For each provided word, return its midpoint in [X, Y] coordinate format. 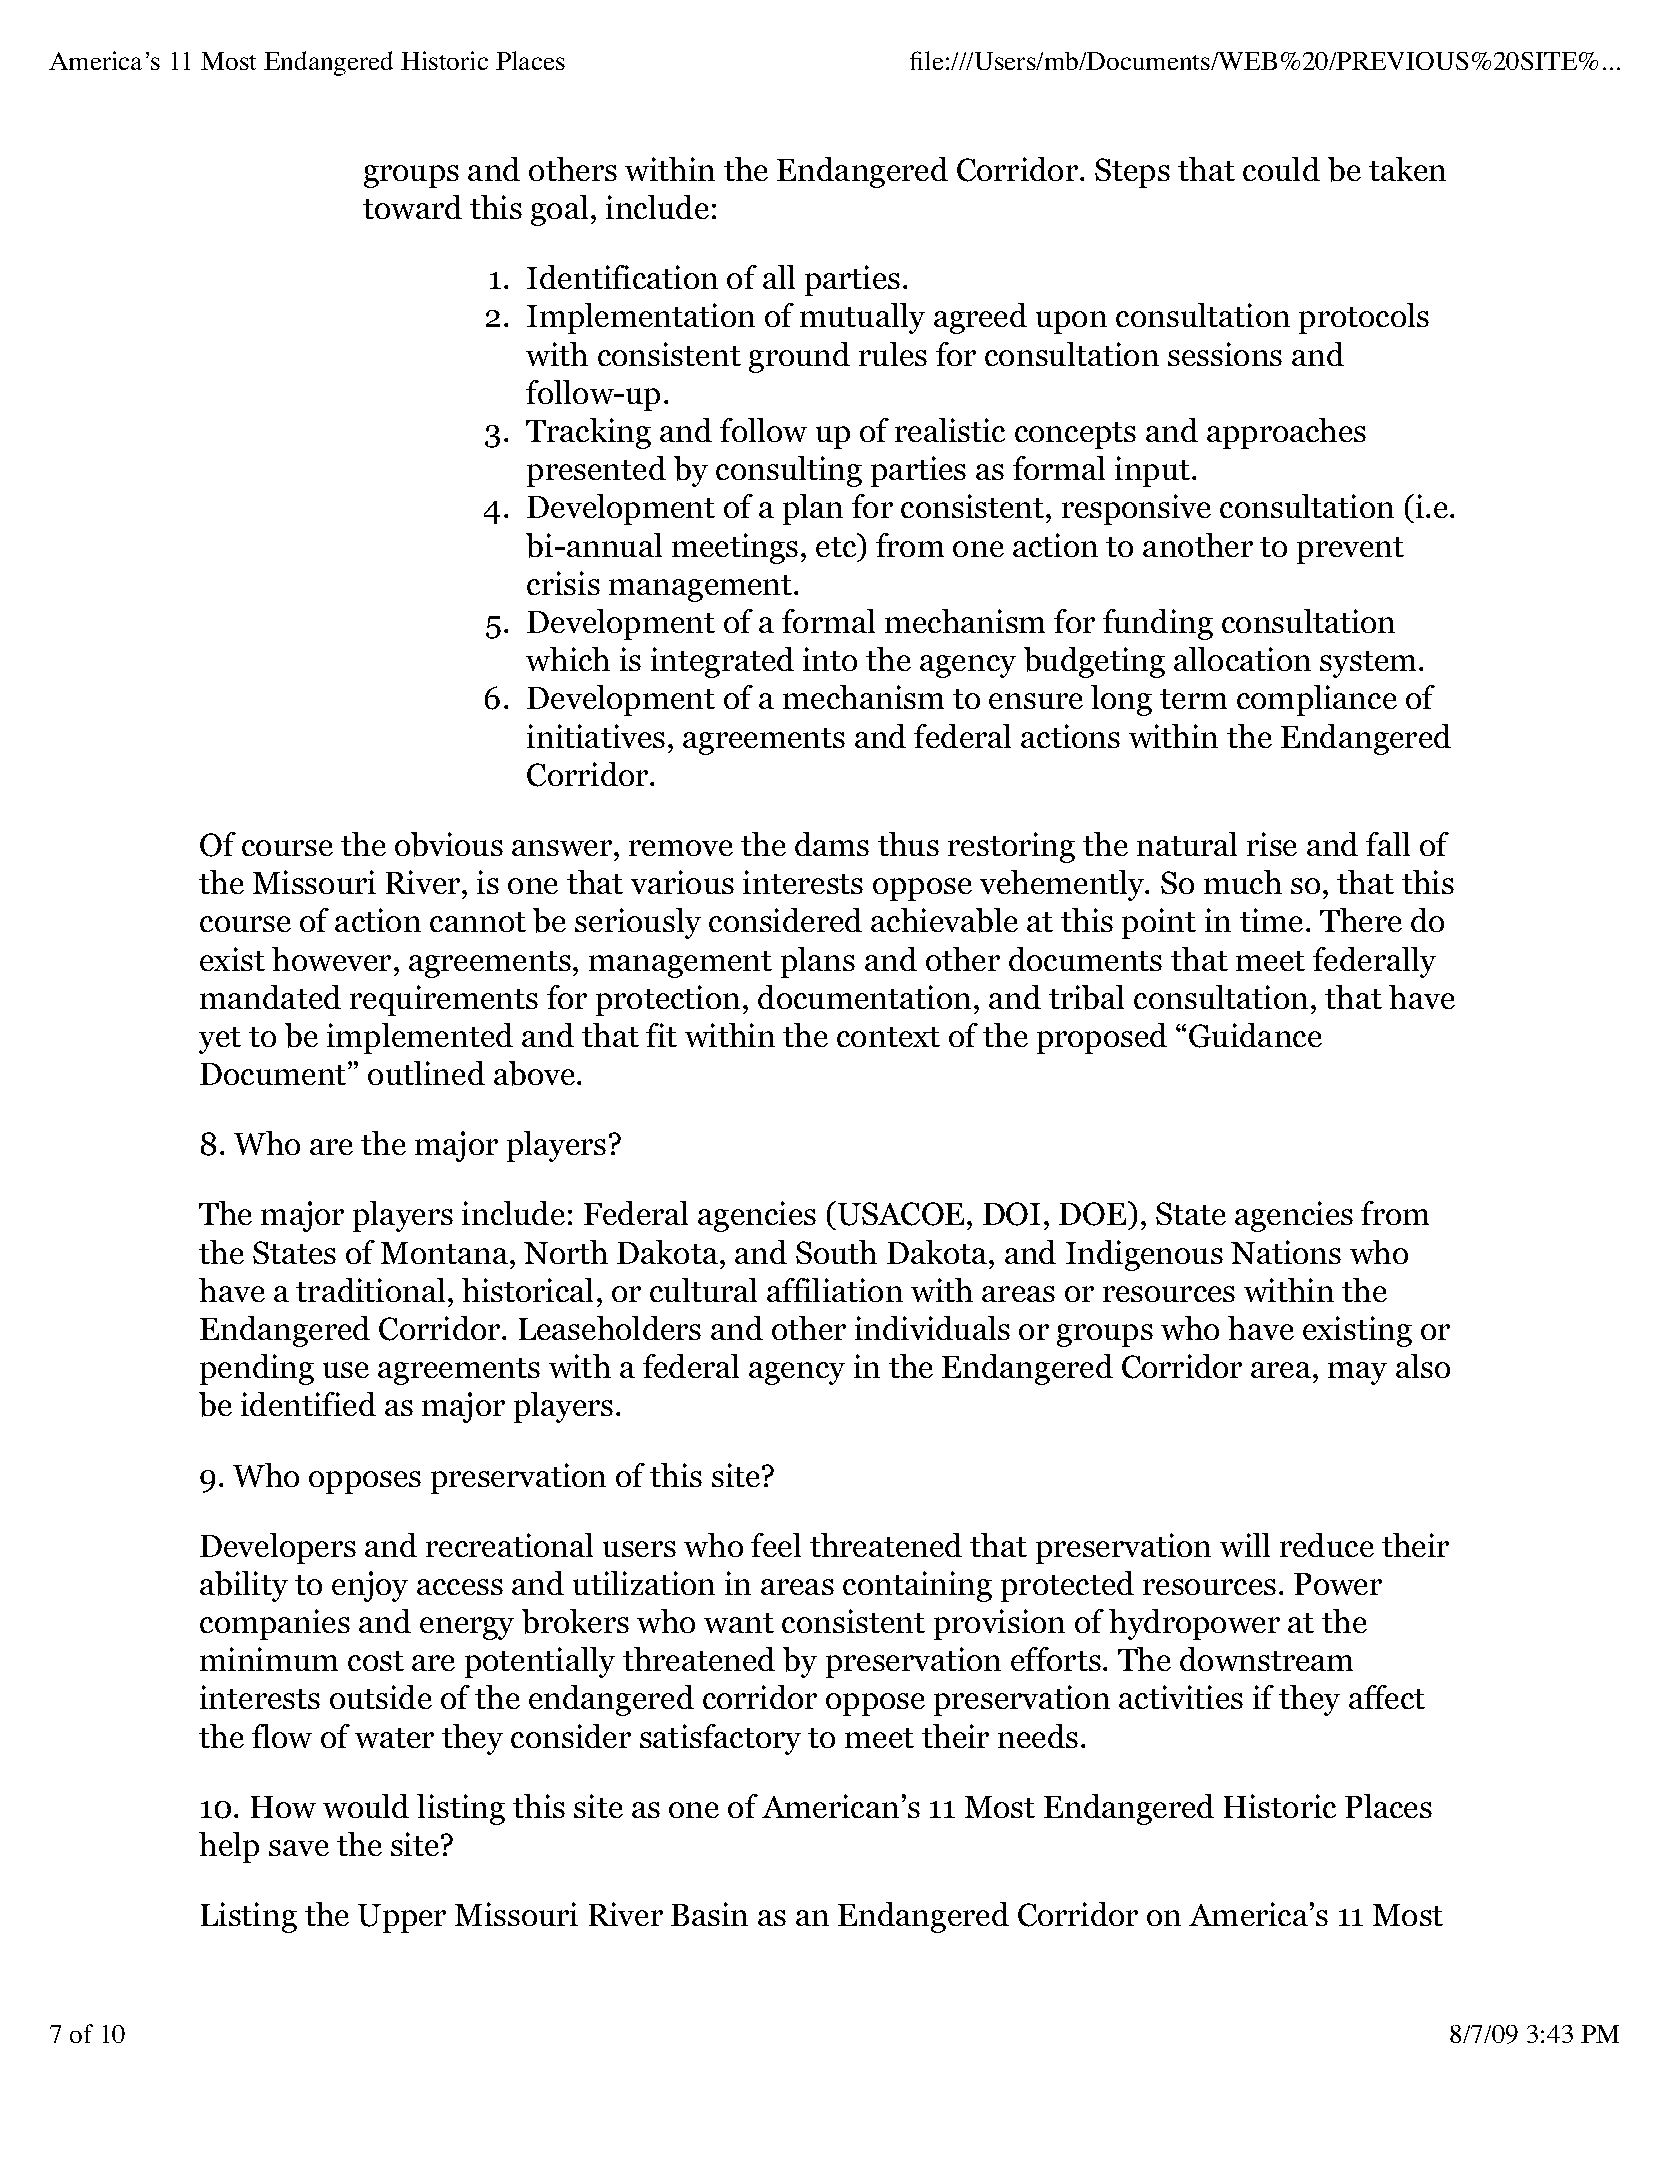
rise [1272, 844]
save [299, 1848]
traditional [370, 1290]
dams [832, 844]
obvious [449, 844]
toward [412, 207]
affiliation [835, 1290]
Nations [1286, 1252]
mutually [862, 318]
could [1281, 169]
